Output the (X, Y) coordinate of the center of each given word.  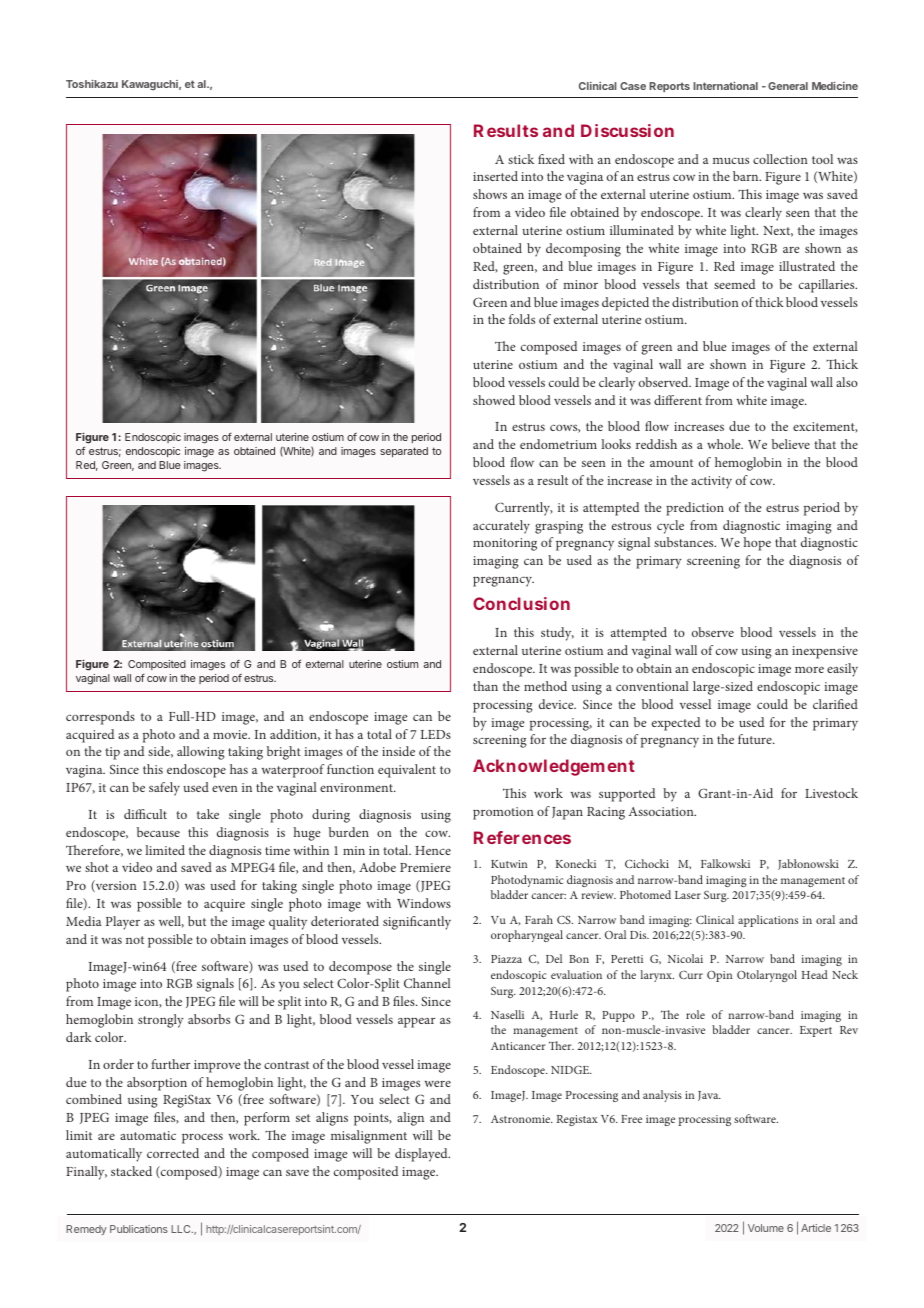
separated (404, 452)
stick (521, 159)
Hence (433, 850)
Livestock (831, 793)
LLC (182, 1229)
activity (711, 482)
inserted (495, 176)
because (158, 832)
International (725, 86)
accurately (501, 527)
